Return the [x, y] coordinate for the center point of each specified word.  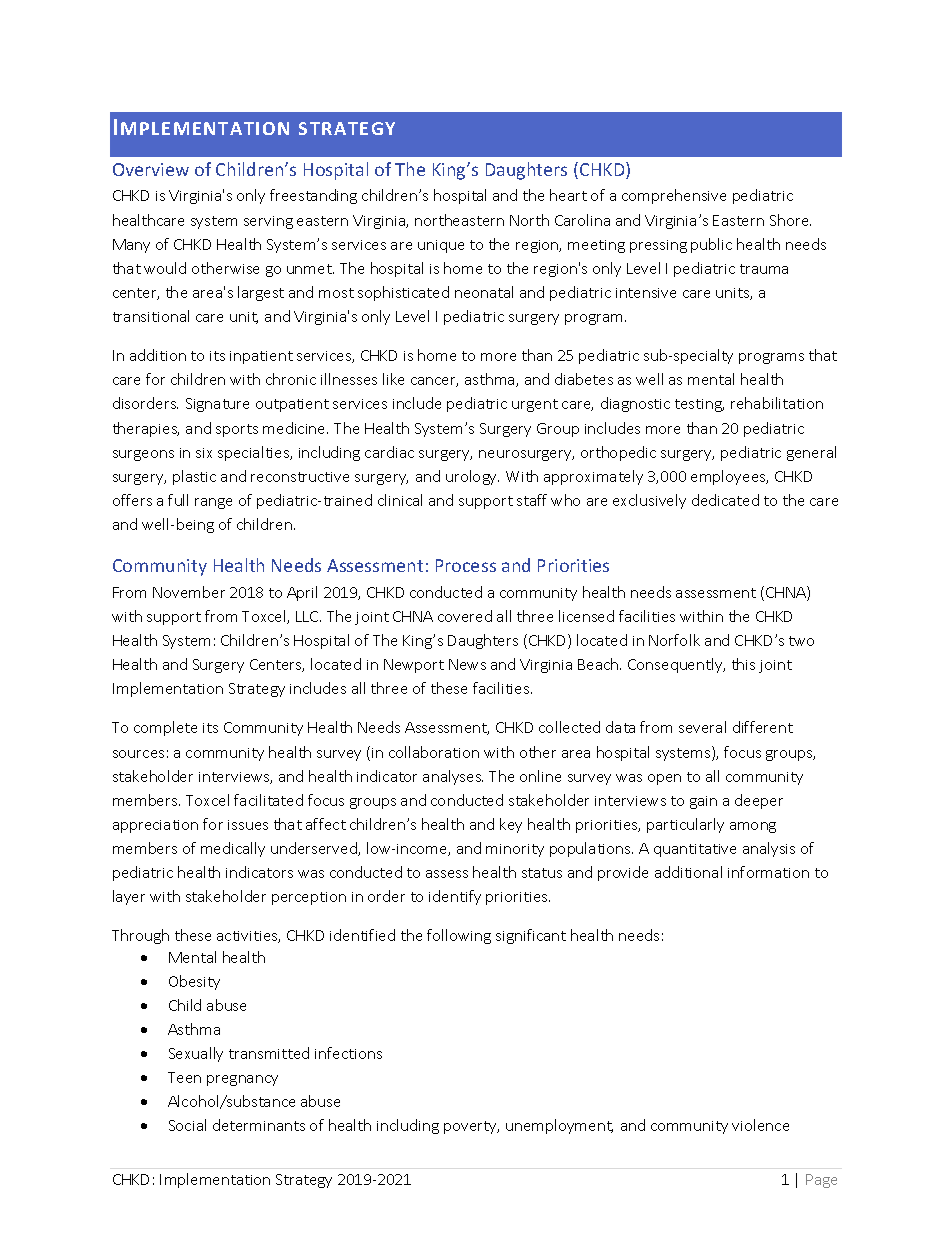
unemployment [559, 1126]
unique [441, 246]
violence [760, 1125]
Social [187, 1125]
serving [268, 222]
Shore [790, 220]
